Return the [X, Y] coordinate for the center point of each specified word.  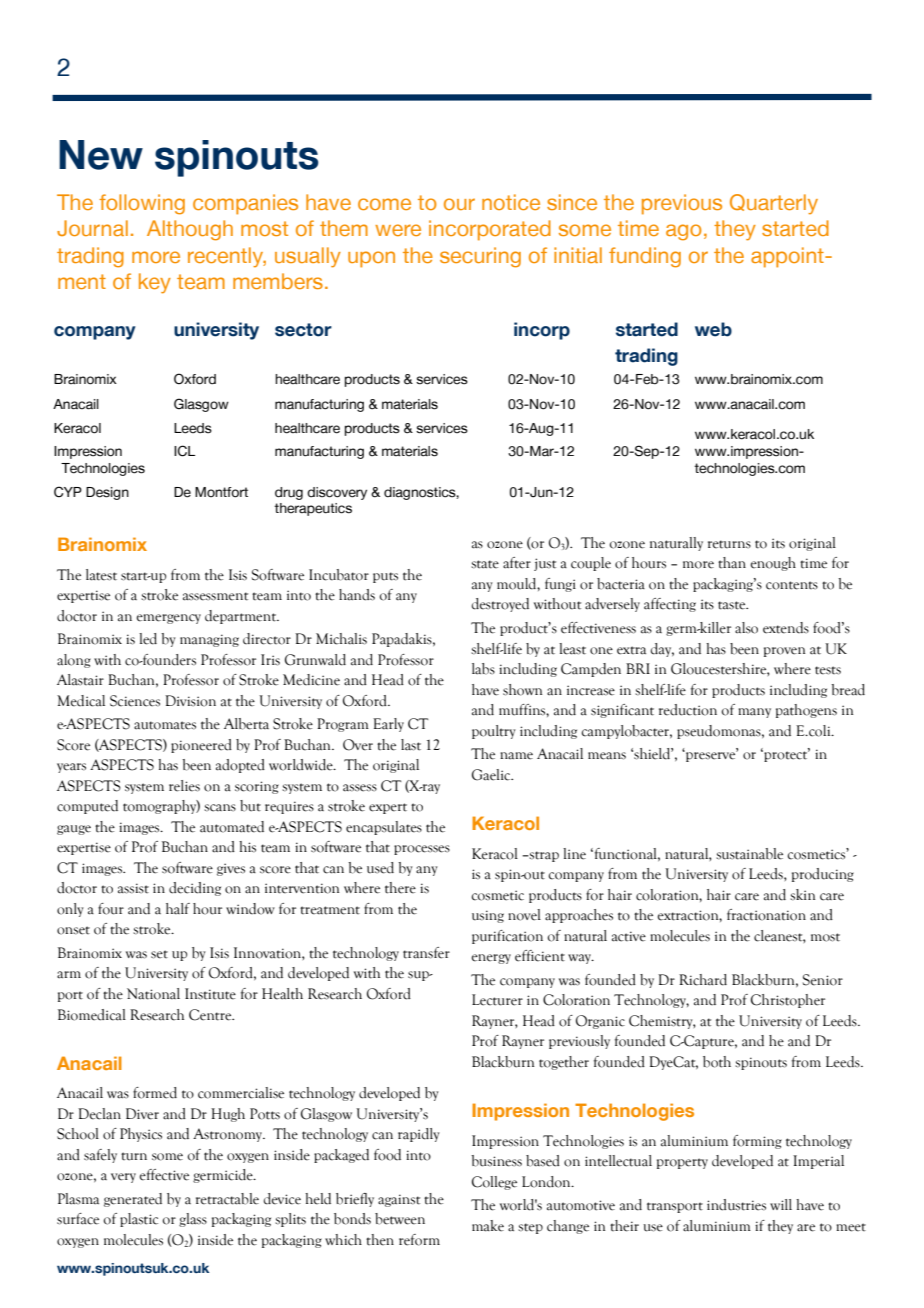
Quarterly [774, 204]
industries [736, 1205]
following [142, 204]
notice [511, 202]
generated [133, 1200]
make [488, 1226]
